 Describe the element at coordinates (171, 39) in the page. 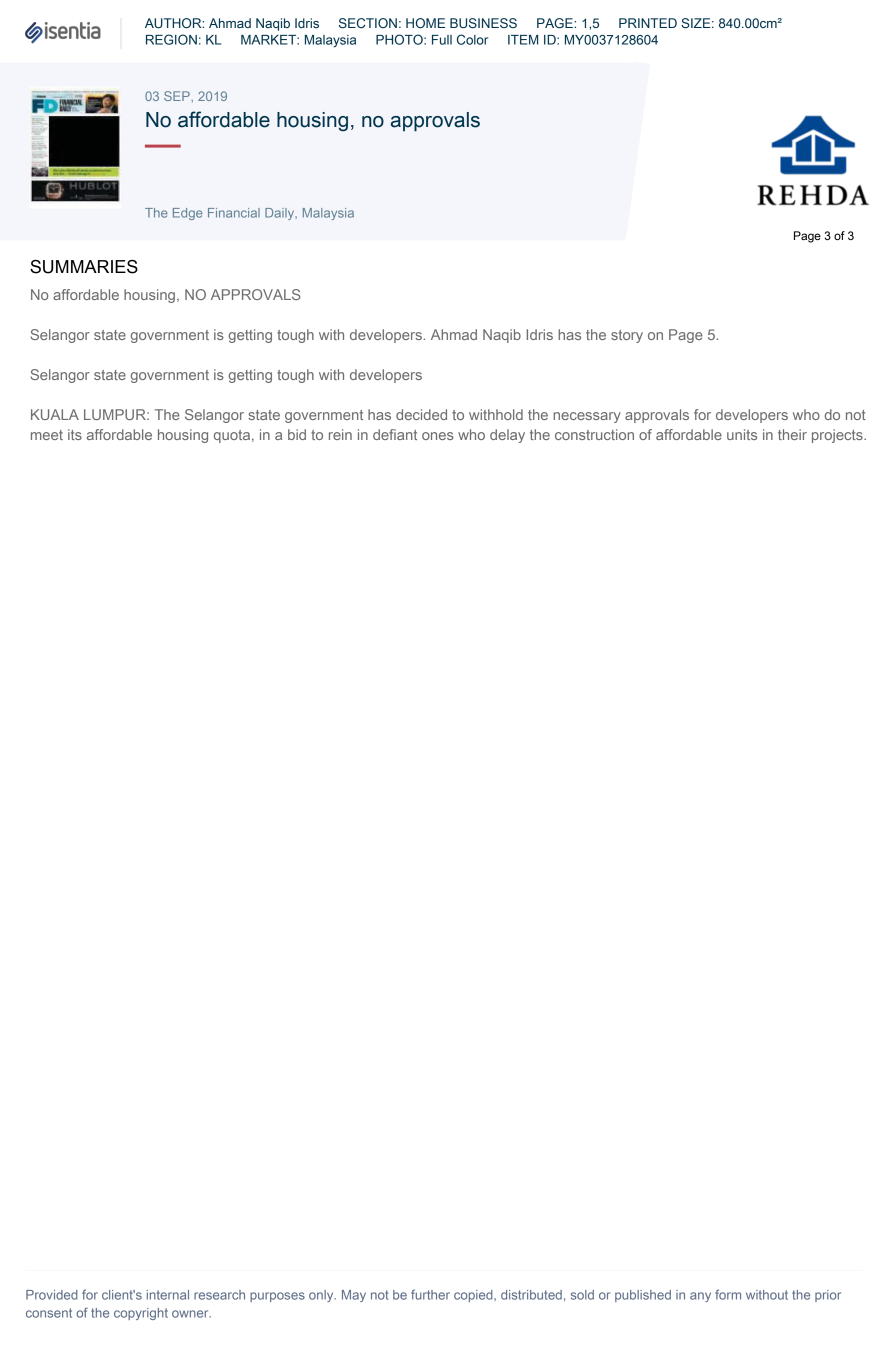

I see `REGION` at that location.
